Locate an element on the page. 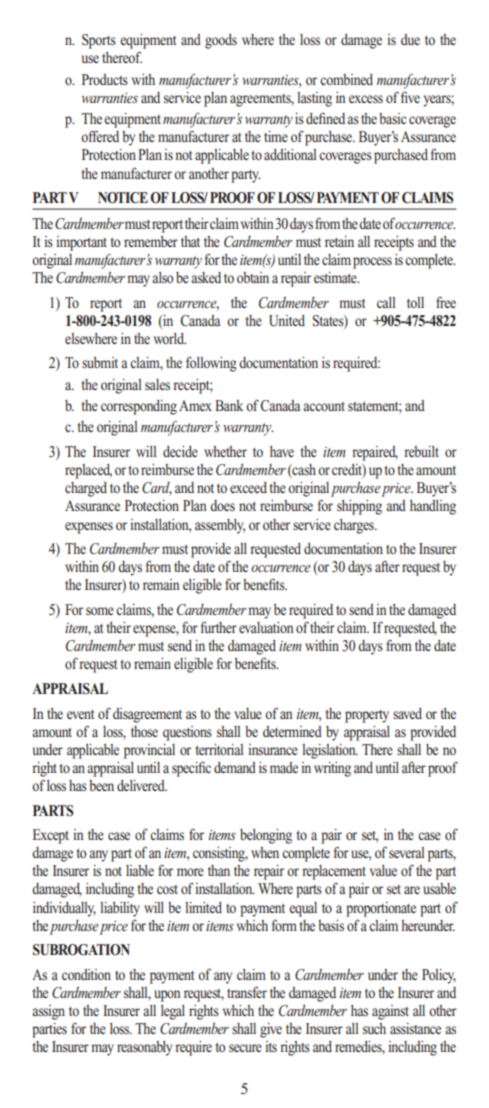 Image resolution: width=489 pixels, height=1108 pixels. handling is located at coordinates (433, 507).
